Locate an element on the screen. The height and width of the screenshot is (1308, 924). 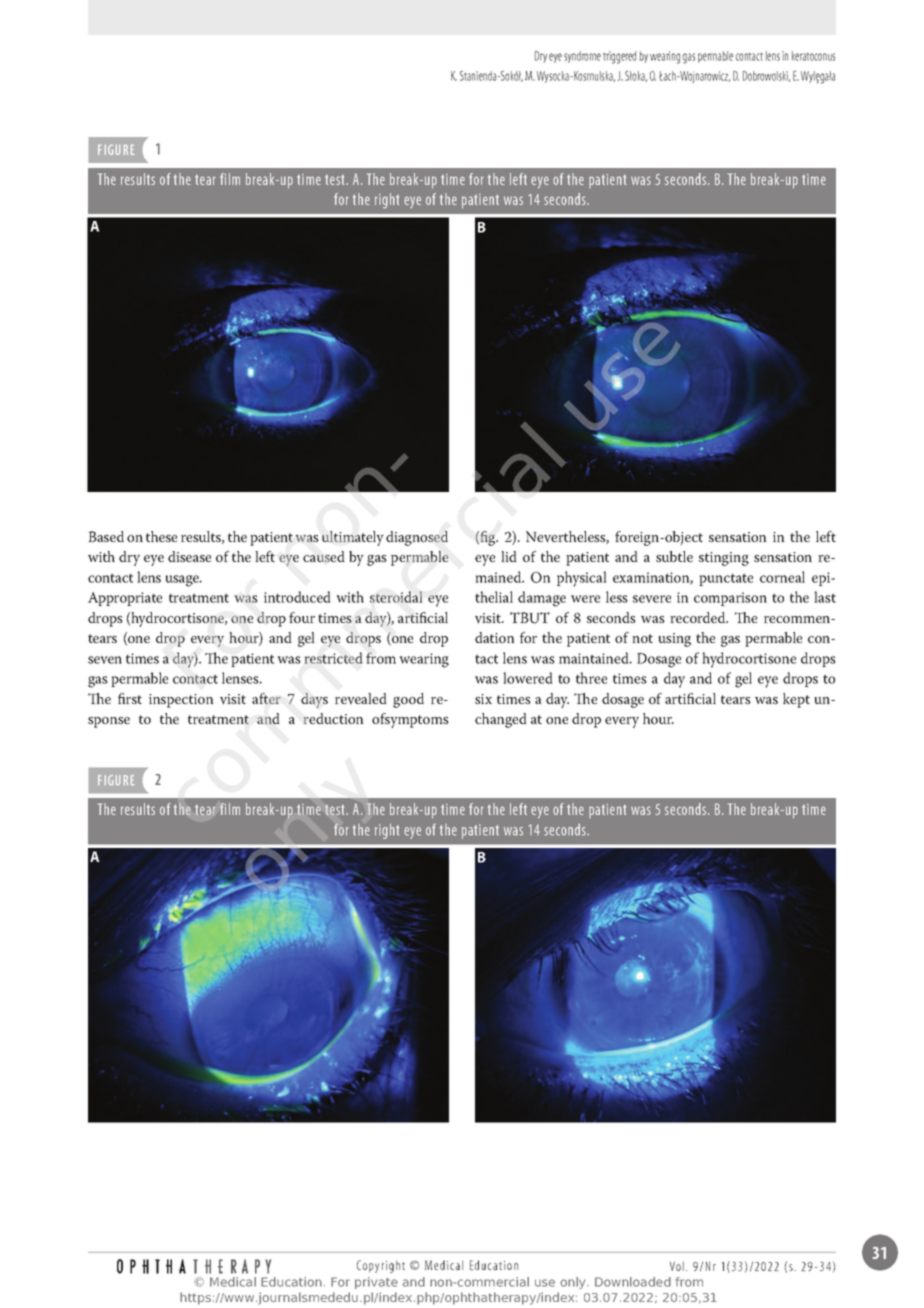
these is located at coordinates (161, 536).
